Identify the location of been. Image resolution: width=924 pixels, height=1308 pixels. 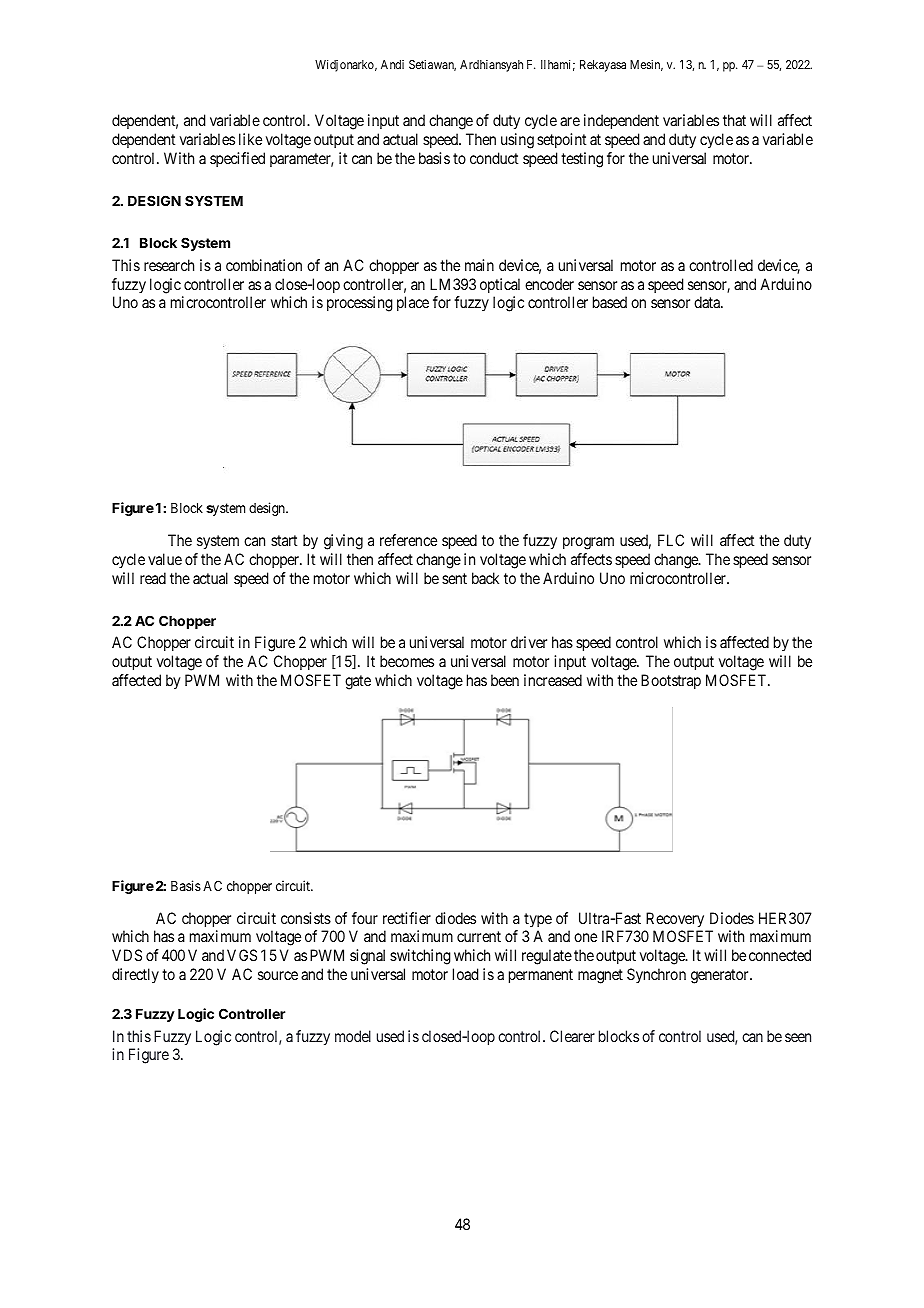
(505, 680).
